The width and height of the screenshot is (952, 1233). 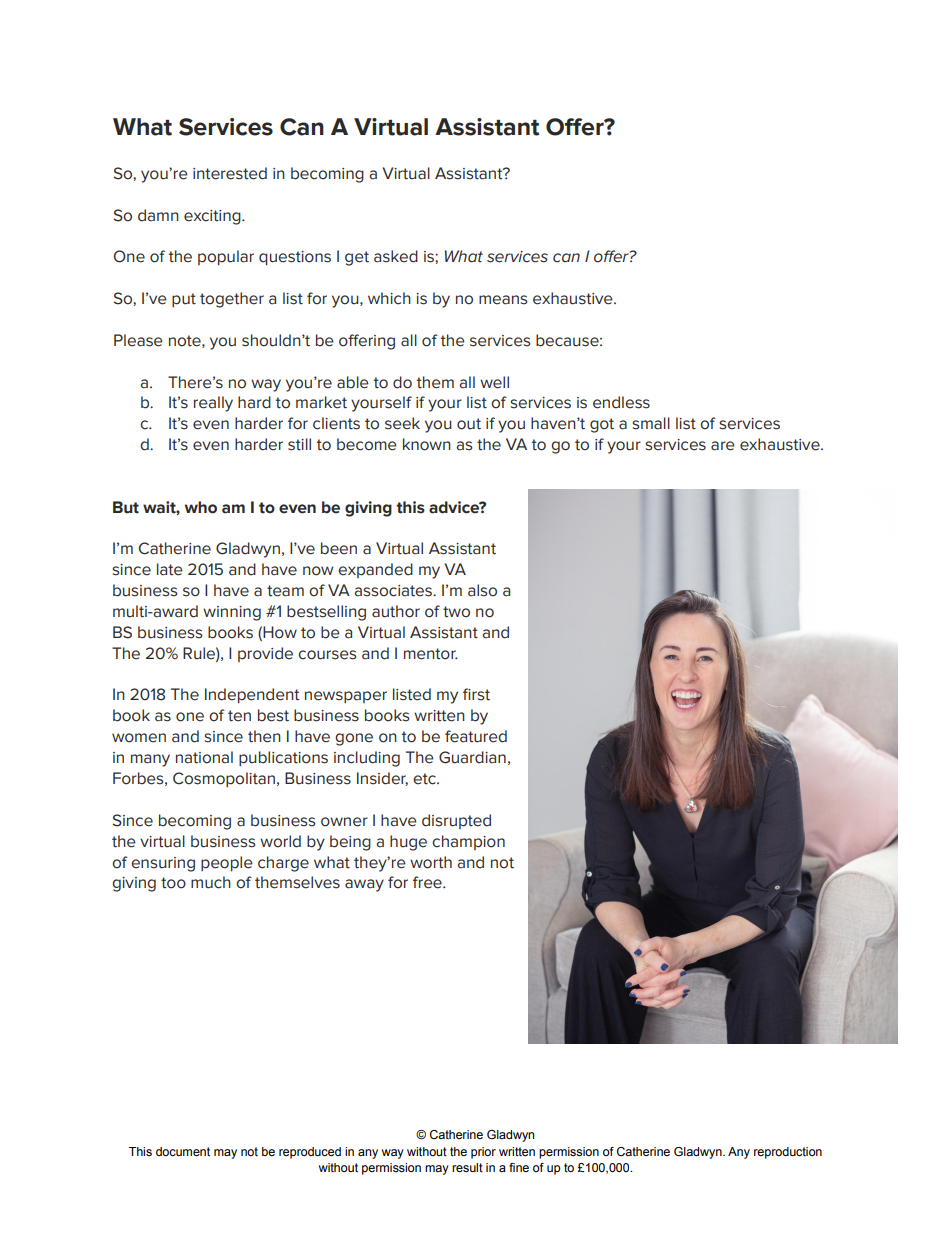 What do you see at coordinates (183, 1151) in the screenshot?
I see `document` at bounding box center [183, 1151].
